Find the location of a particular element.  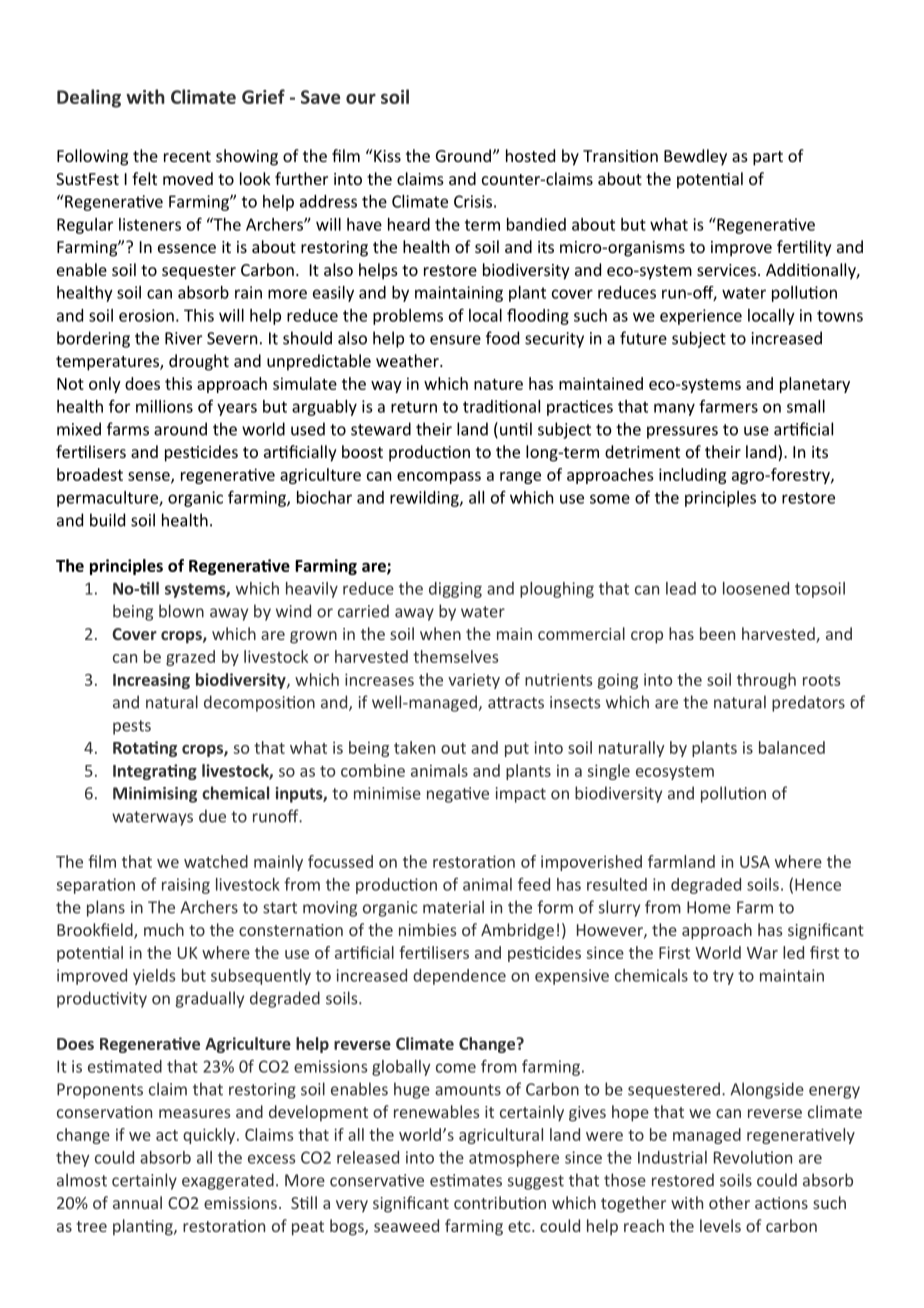

part is located at coordinates (768, 158).
